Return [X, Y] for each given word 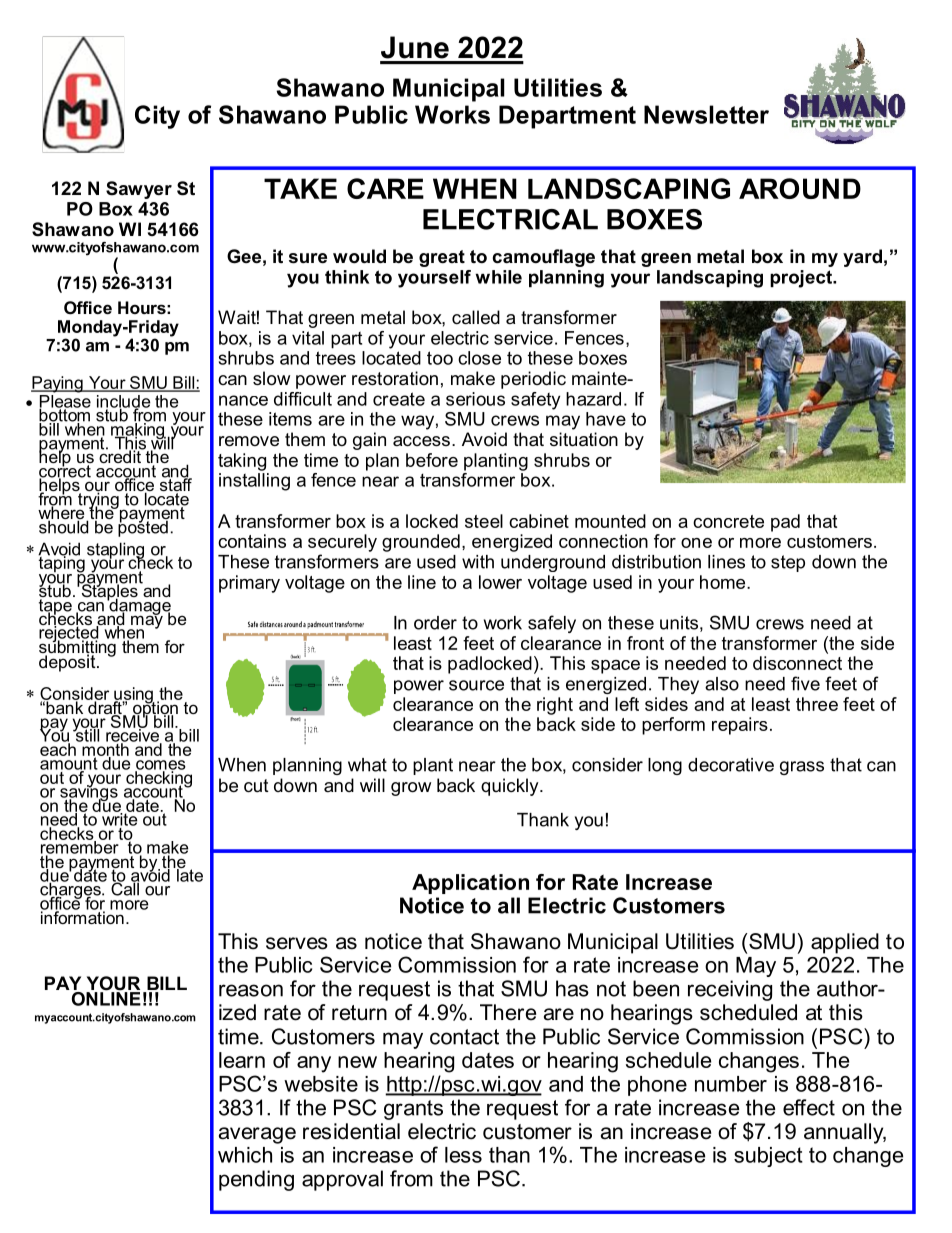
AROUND [800, 188]
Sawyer [139, 190]
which [245, 1155]
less [463, 1155]
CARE [385, 188]
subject [768, 1157]
